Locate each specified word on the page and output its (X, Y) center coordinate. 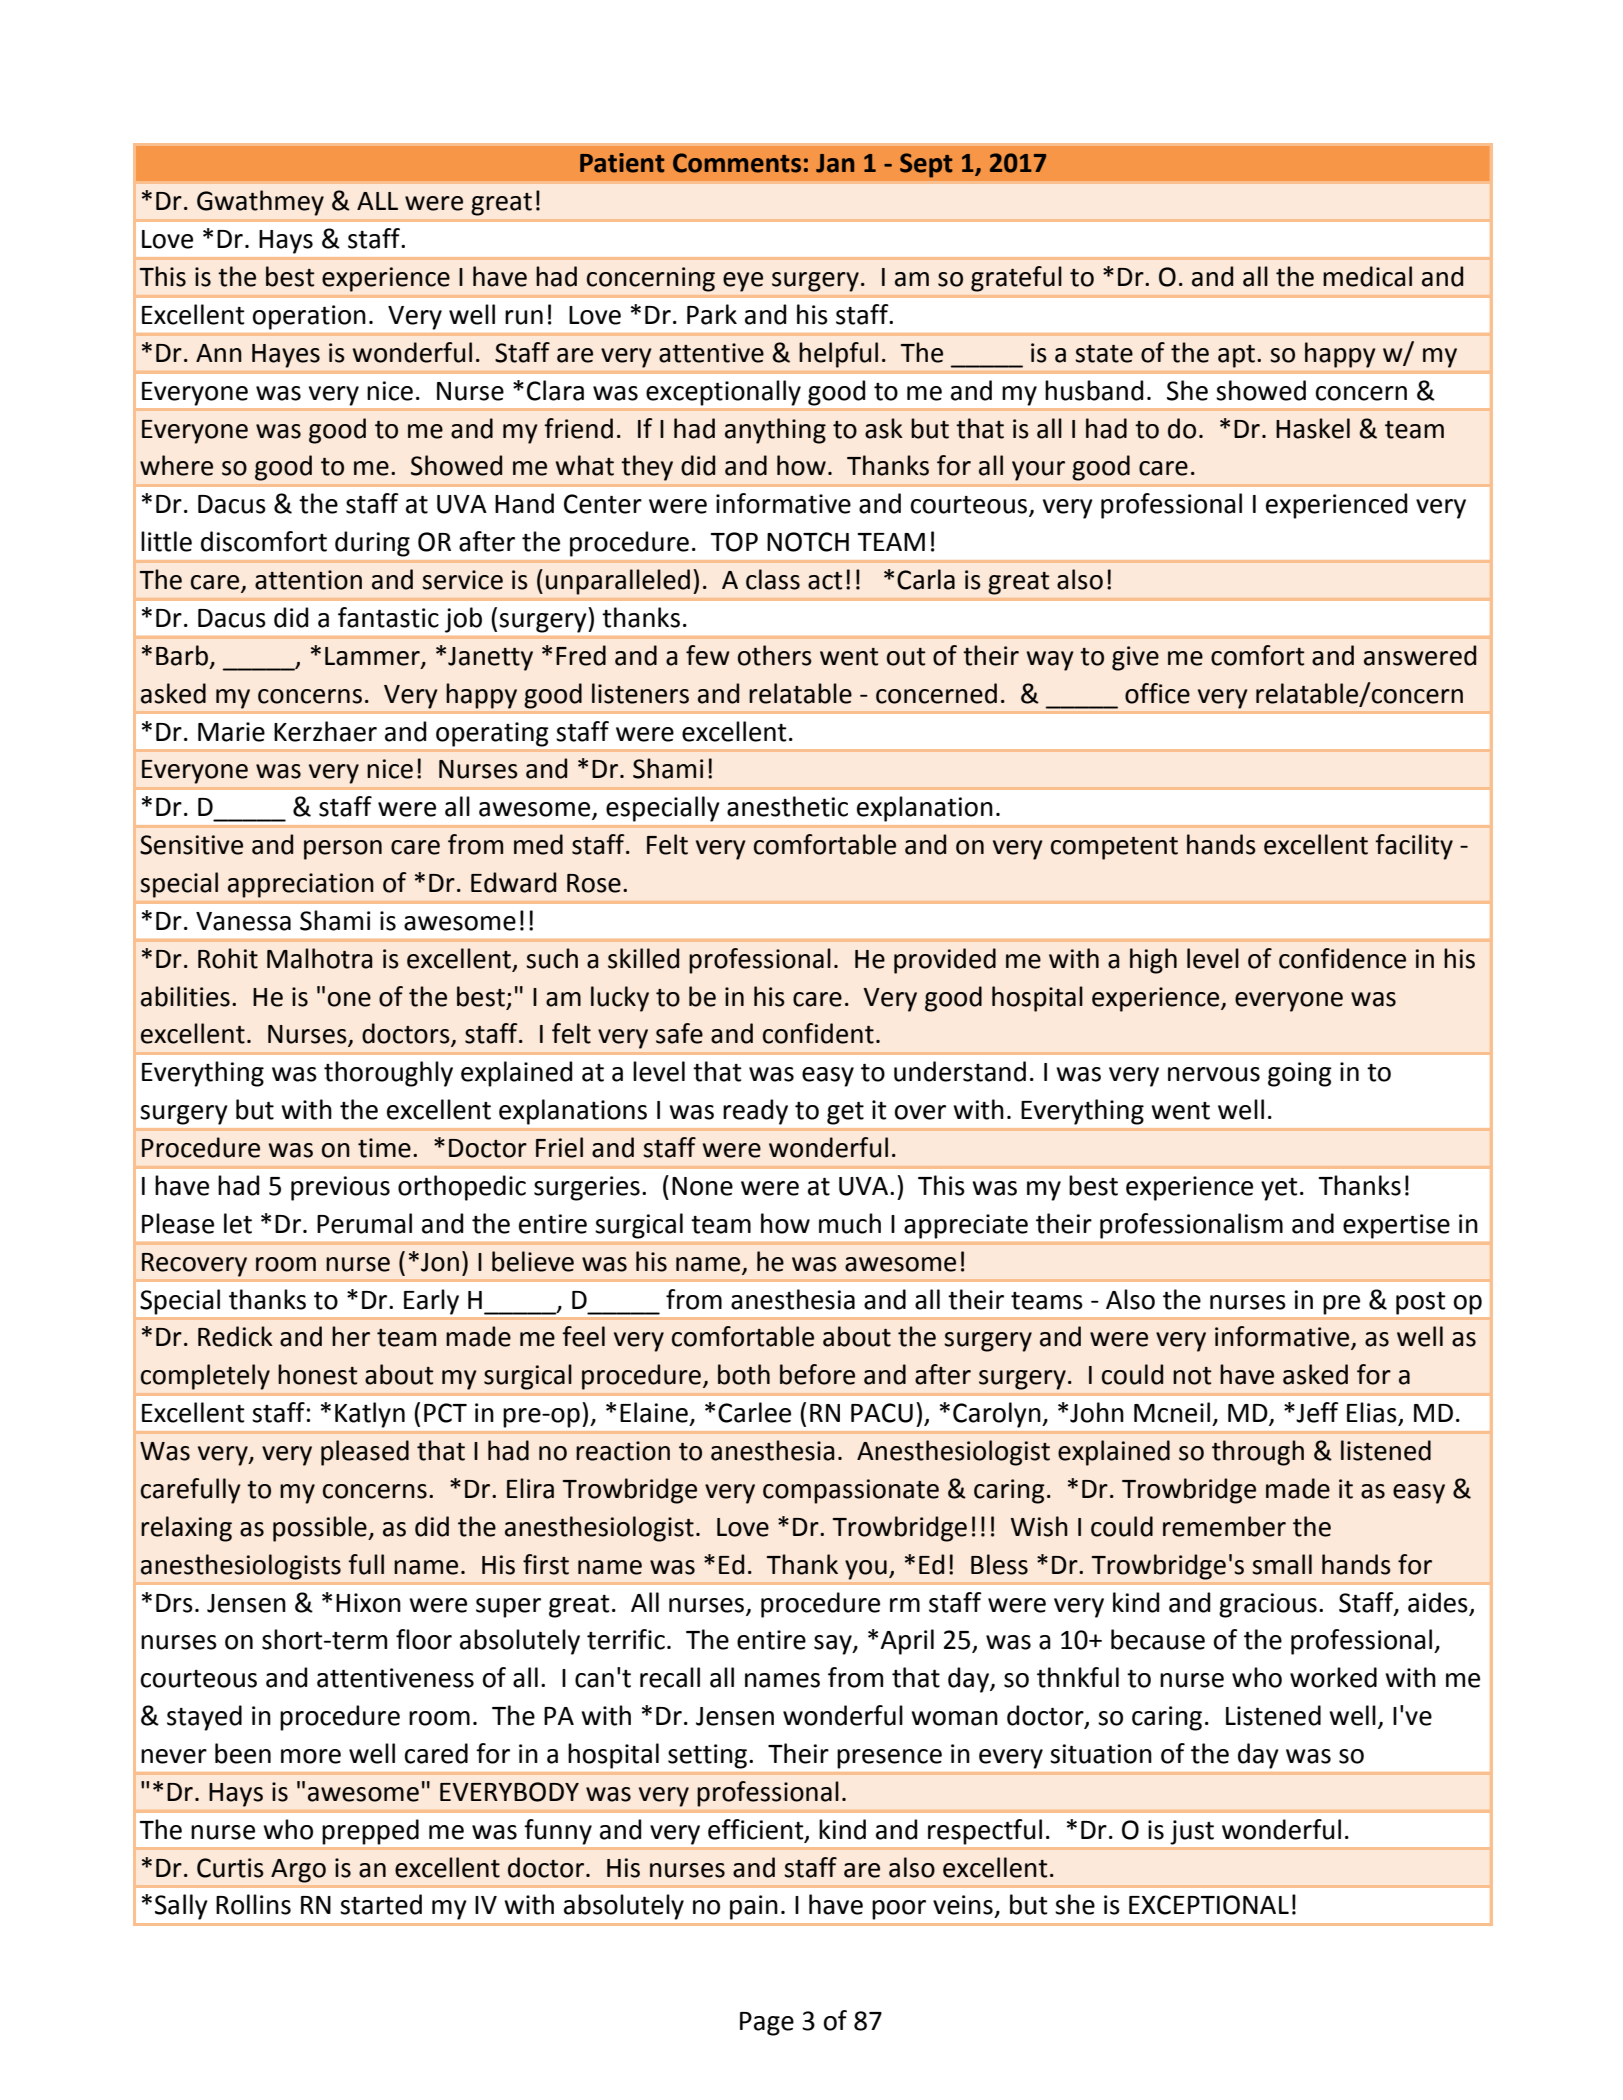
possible (321, 1529)
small (1282, 1564)
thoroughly (388, 1074)
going (1300, 1074)
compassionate (851, 1491)
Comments (737, 163)
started (381, 1904)
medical (1367, 276)
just (1192, 1832)
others (775, 655)
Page (767, 2024)
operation (309, 317)
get (845, 1113)
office (1157, 693)
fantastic (388, 617)
